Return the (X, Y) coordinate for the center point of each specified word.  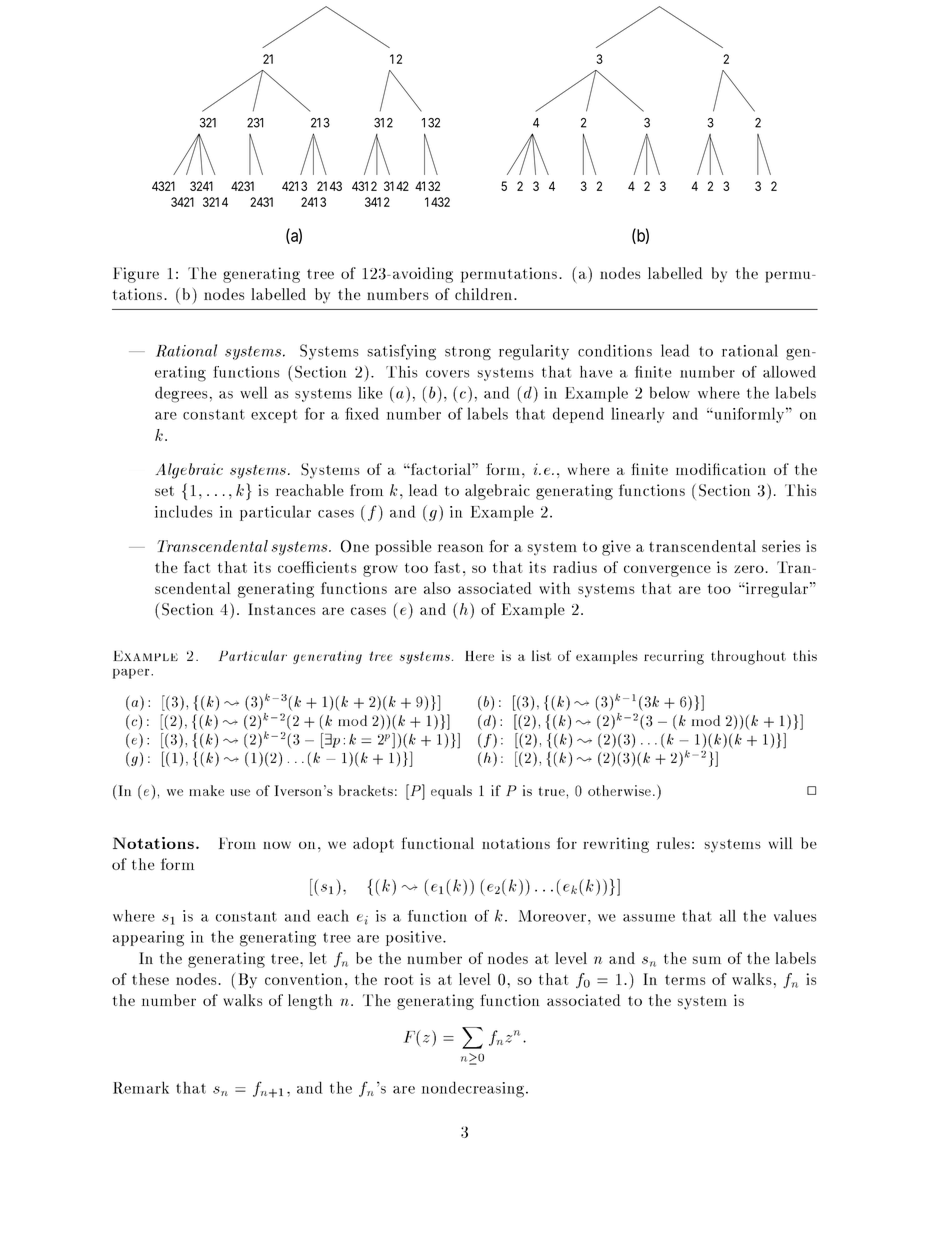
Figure (136, 275)
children (485, 294)
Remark (141, 1087)
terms (685, 980)
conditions (615, 350)
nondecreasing (473, 1089)
